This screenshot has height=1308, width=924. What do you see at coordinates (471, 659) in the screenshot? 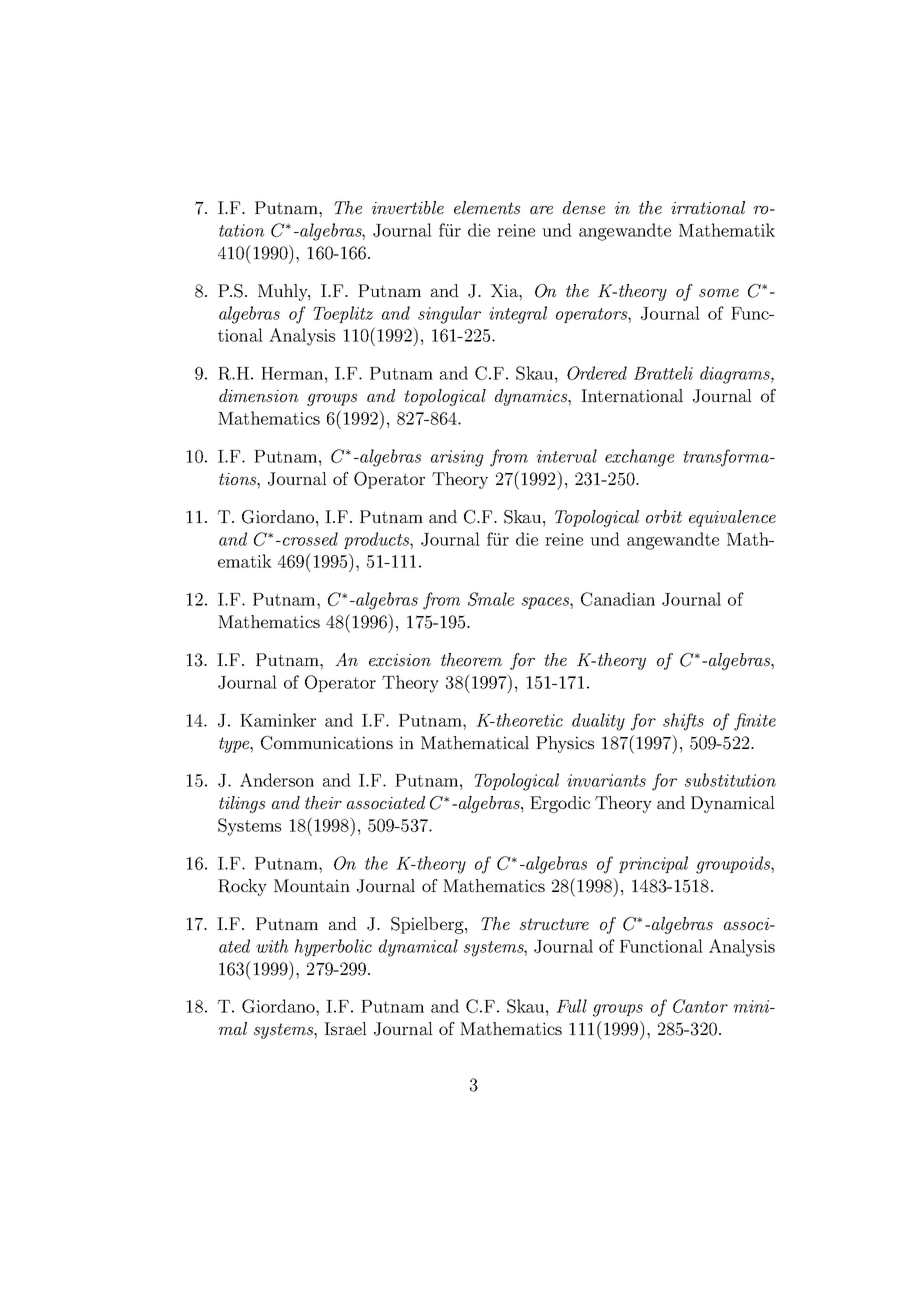
I see `theorem` at bounding box center [471, 659].
